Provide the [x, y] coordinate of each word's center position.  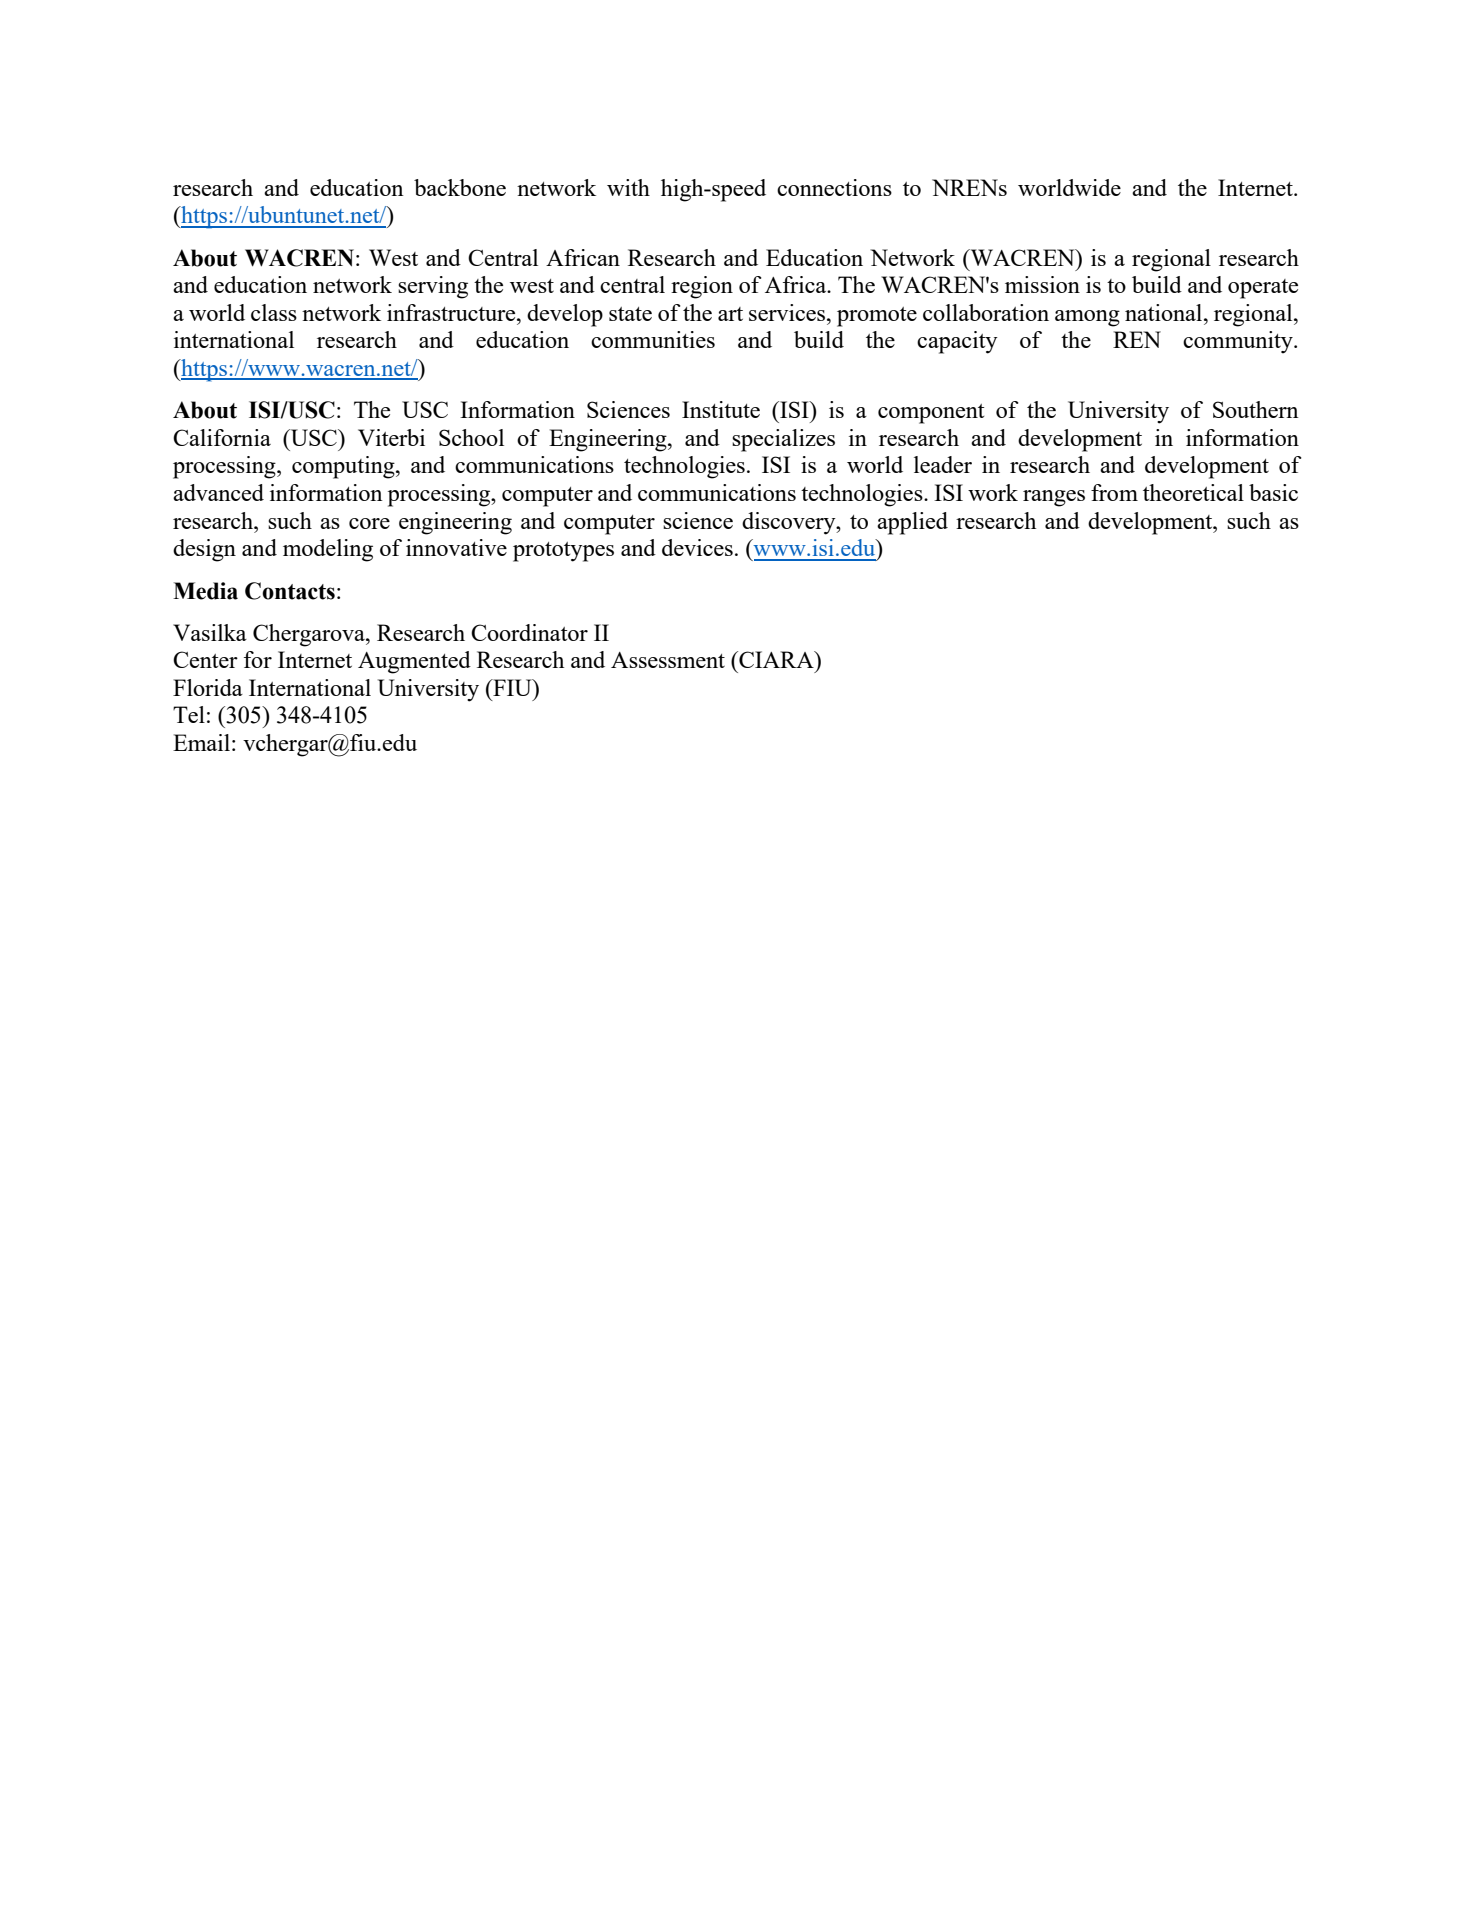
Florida [208, 687]
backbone [460, 187]
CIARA [776, 659]
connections [834, 187]
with [628, 187]
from [1114, 492]
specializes [783, 440]
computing [344, 467]
